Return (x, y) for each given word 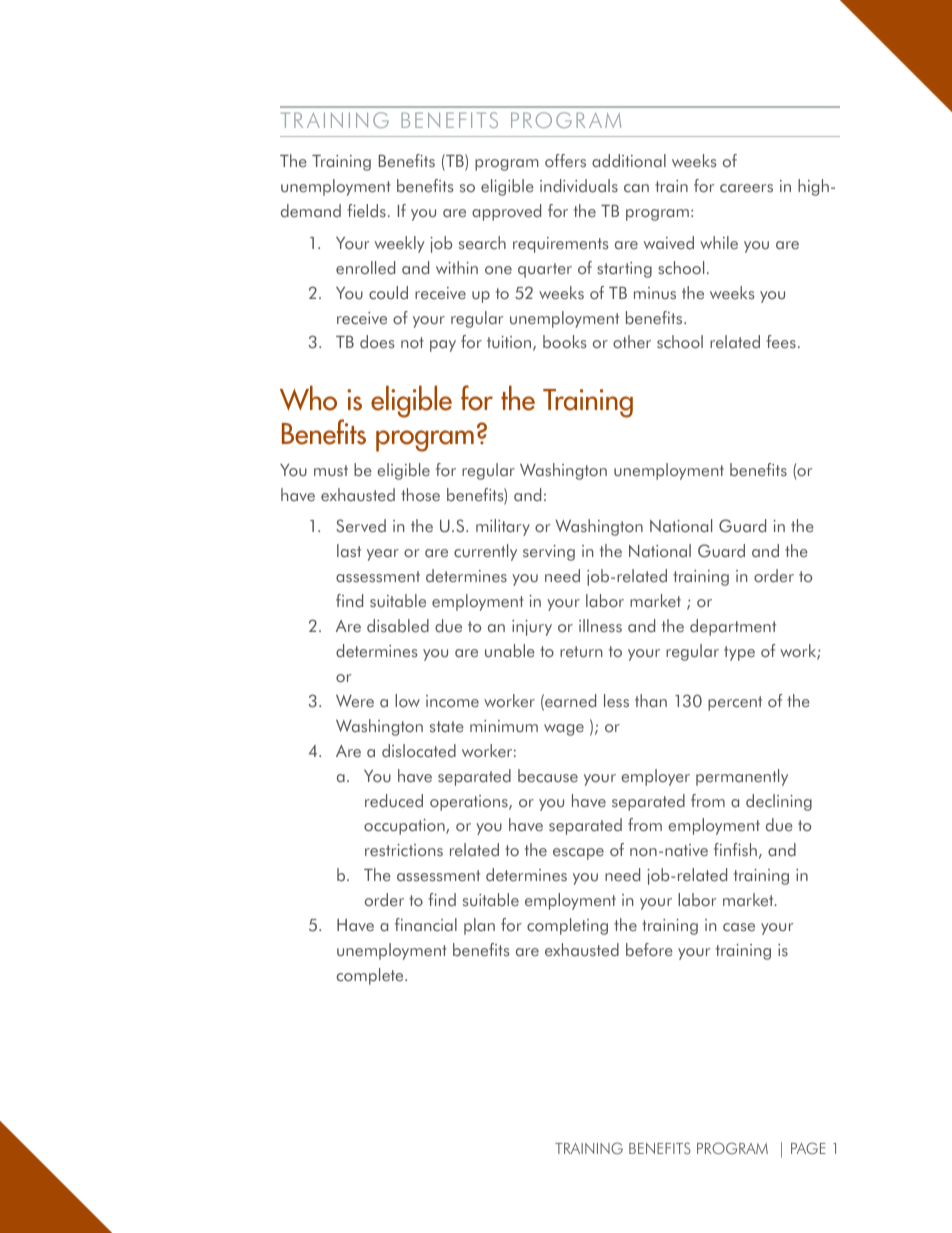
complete (371, 976)
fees (781, 342)
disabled (398, 626)
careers (746, 188)
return (581, 652)
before (649, 950)
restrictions (404, 850)
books (564, 342)
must (331, 470)
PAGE (808, 1148)
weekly (400, 244)
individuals (579, 186)
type (739, 653)
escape (578, 854)
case (739, 927)
